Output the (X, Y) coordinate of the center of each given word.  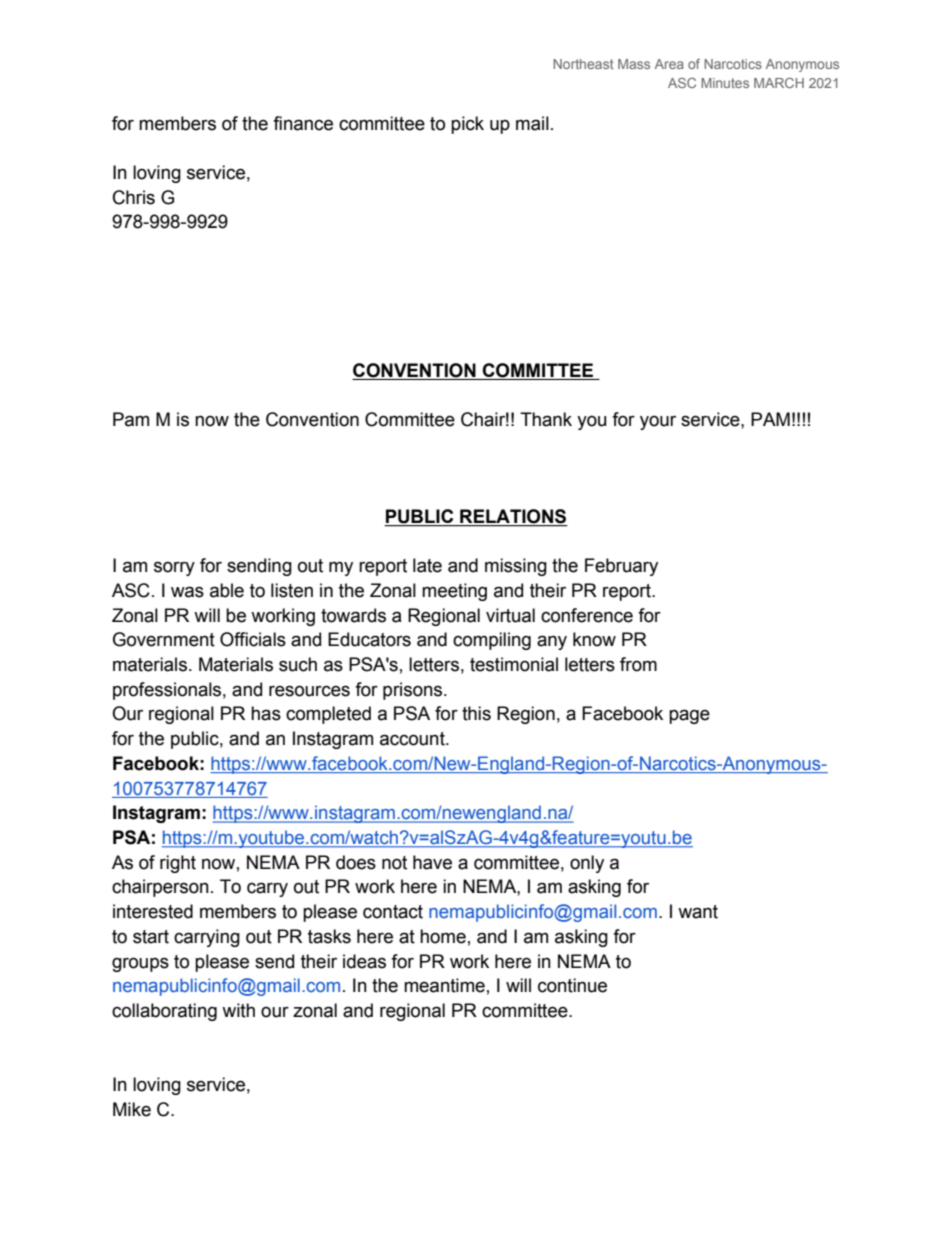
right (178, 864)
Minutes (725, 83)
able (227, 590)
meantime (444, 985)
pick (467, 125)
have (432, 862)
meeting (454, 592)
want (698, 912)
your (658, 422)
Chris (134, 197)
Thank (546, 419)
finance (303, 123)
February (621, 567)
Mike (132, 1109)
